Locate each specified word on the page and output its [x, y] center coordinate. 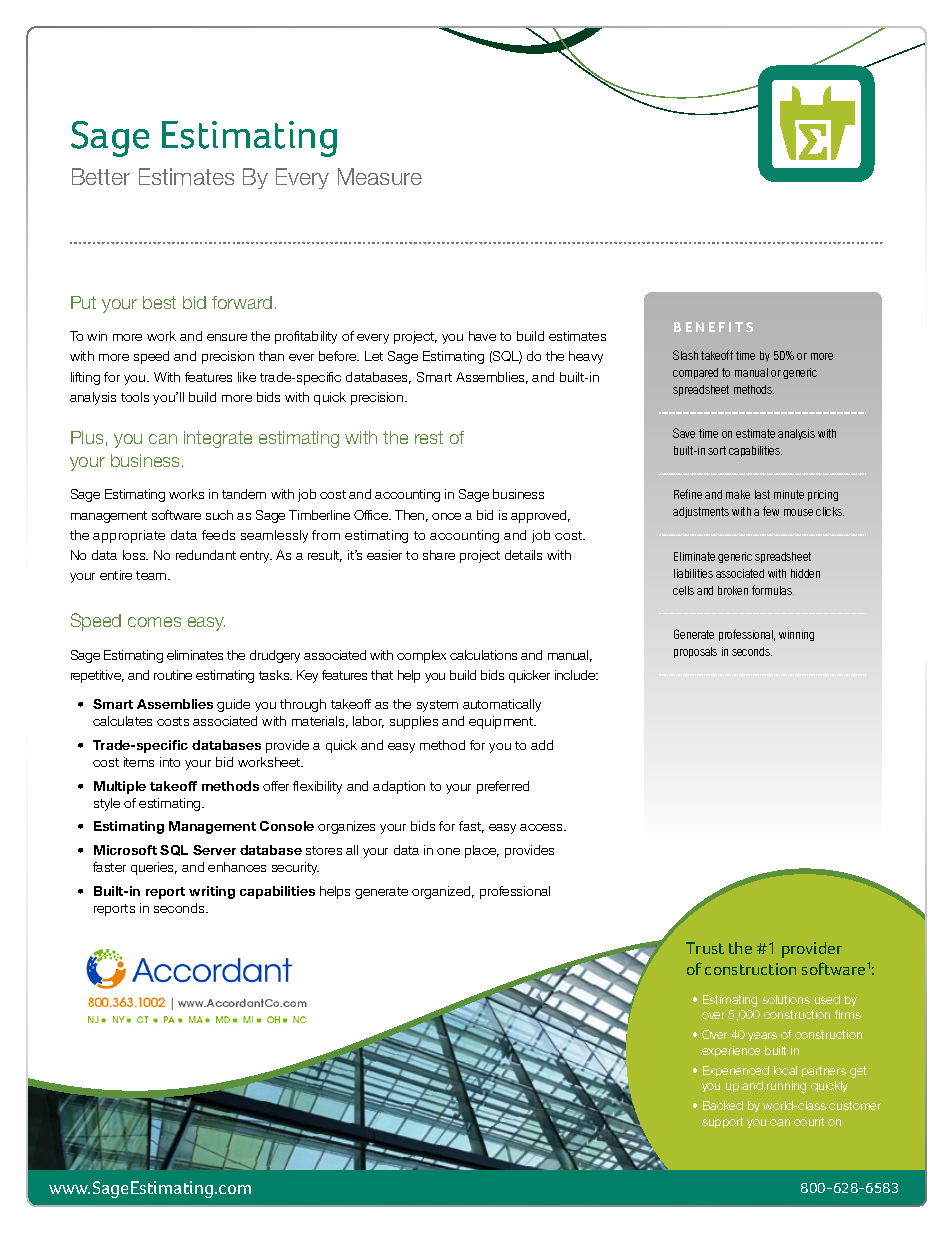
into [170, 762]
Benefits [713, 327]
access [542, 827]
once [446, 516]
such [219, 515]
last [762, 494]
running [786, 1087]
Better [101, 176]
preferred [503, 787]
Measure [380, 176]
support [722, 1122]
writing [212, 892]
